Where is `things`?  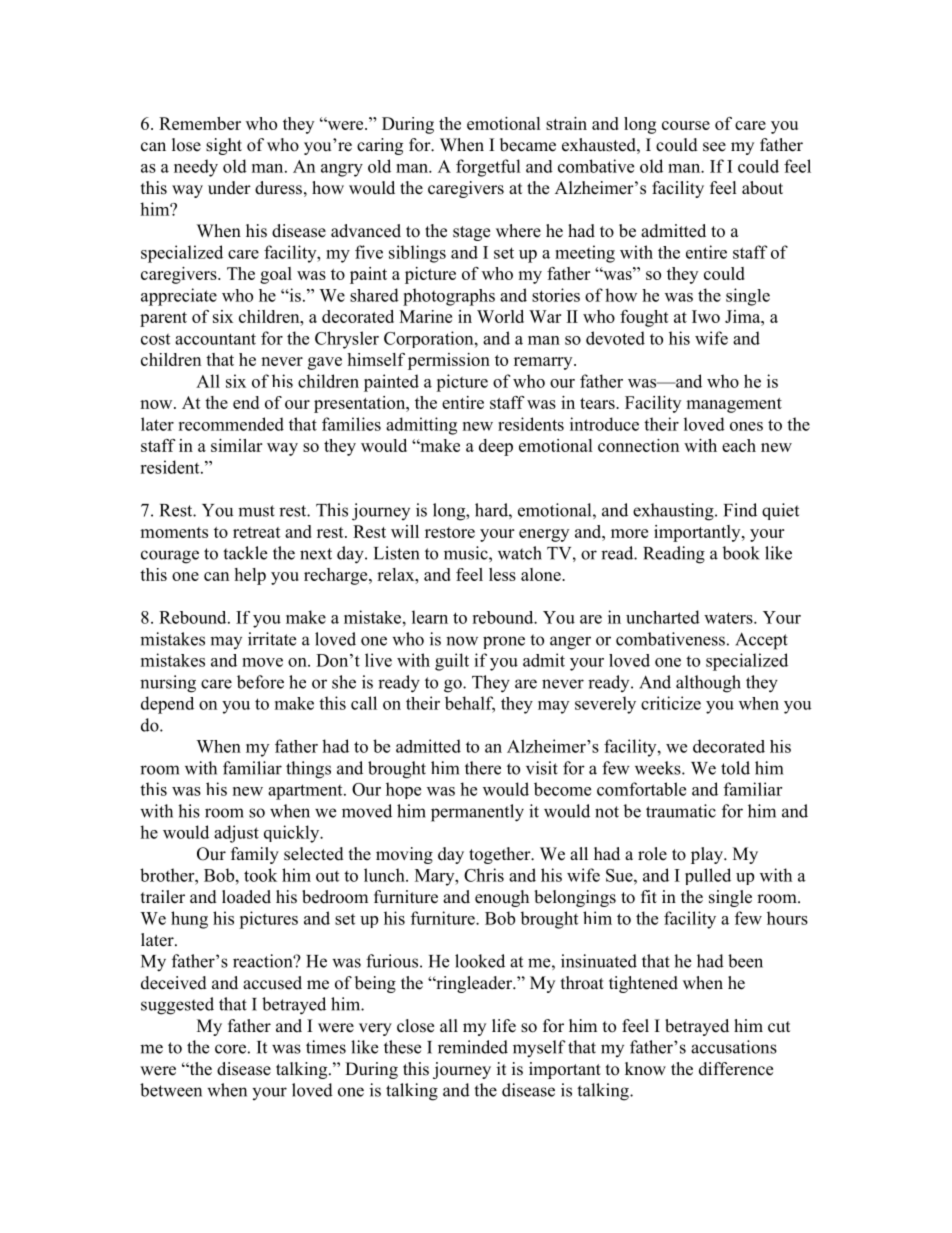
things is located at coordinates (308, 770).
